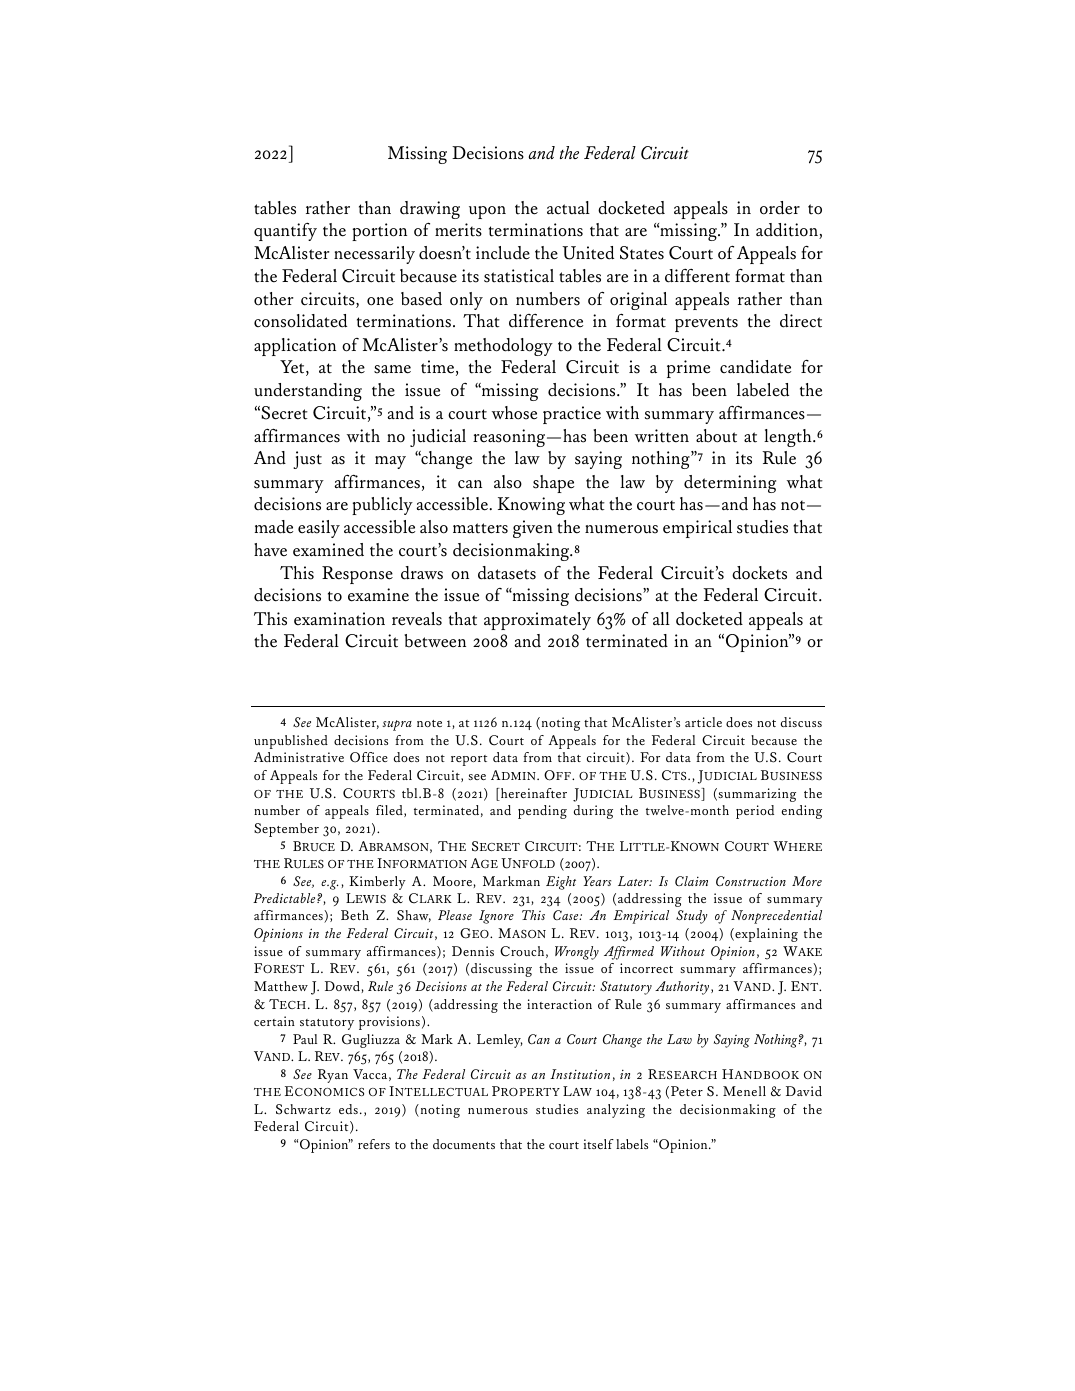 The height and width of the image is (1391, 1075). What do you see at coordinates (503, 253) in the image?
I see `include` at bounding box center [503, 253].
